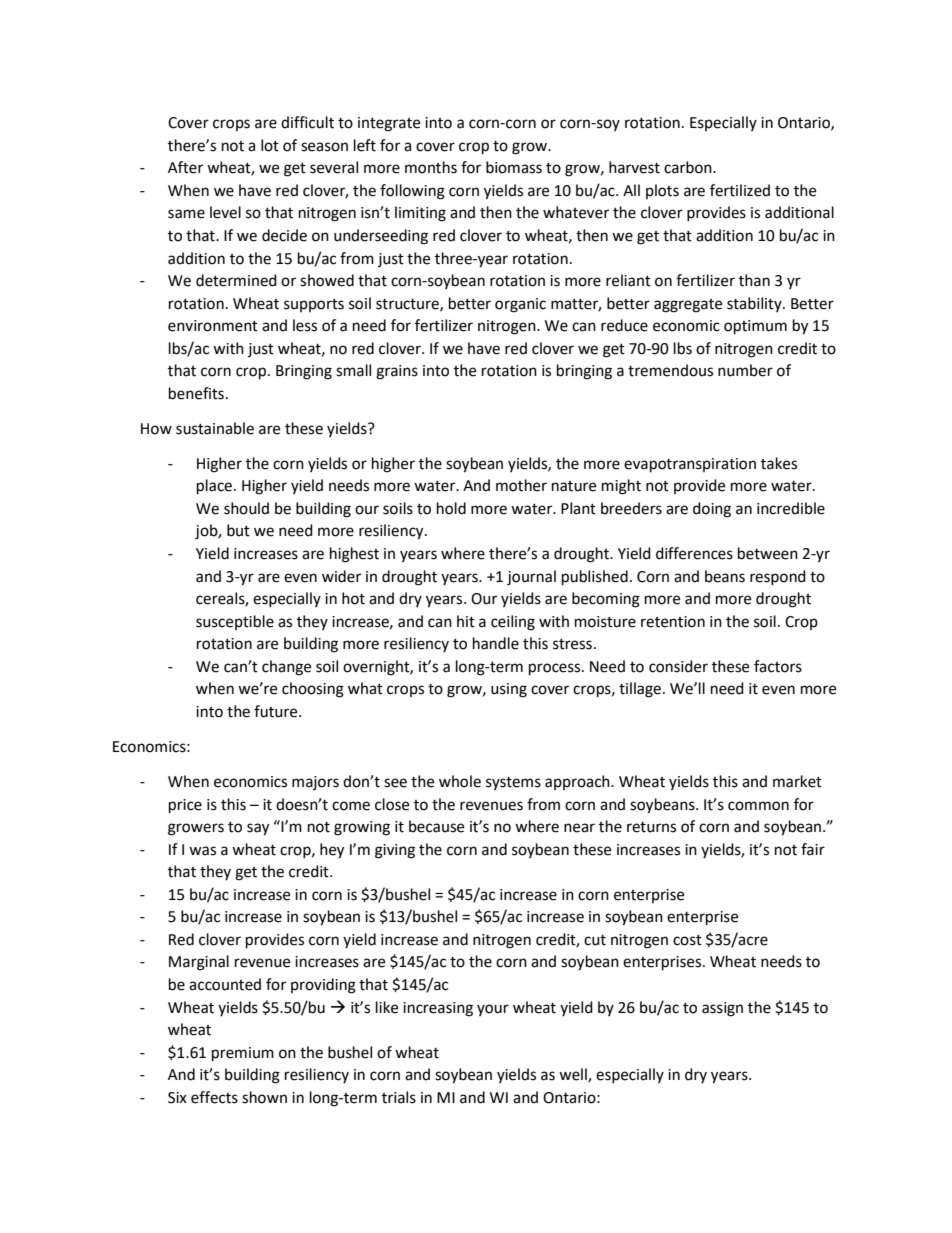 The height and width of the screenshot is (1233, 952). I want to click on common, so click(758, 806).
